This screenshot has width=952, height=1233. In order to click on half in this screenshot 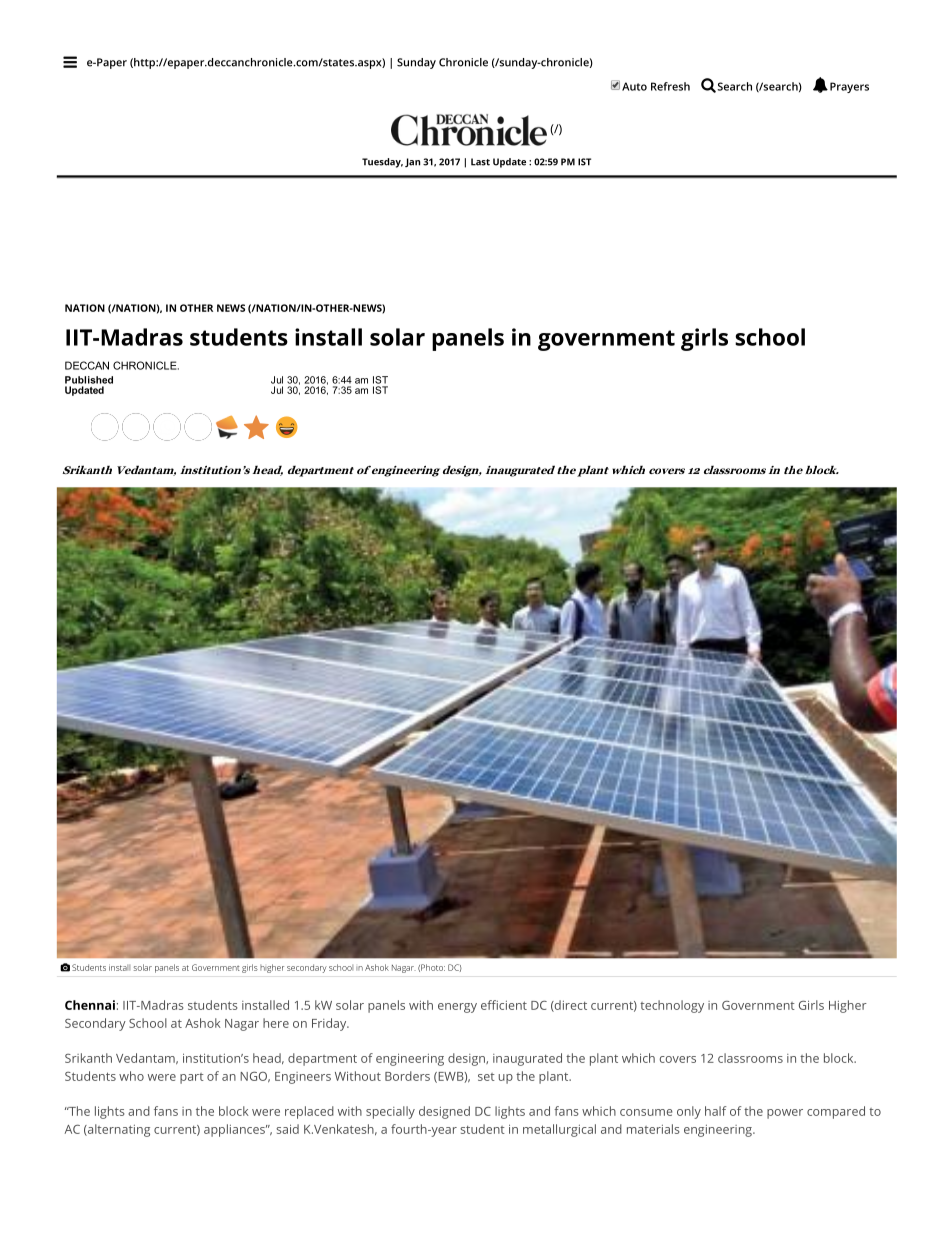, I will do `click(715, 1111)`.
